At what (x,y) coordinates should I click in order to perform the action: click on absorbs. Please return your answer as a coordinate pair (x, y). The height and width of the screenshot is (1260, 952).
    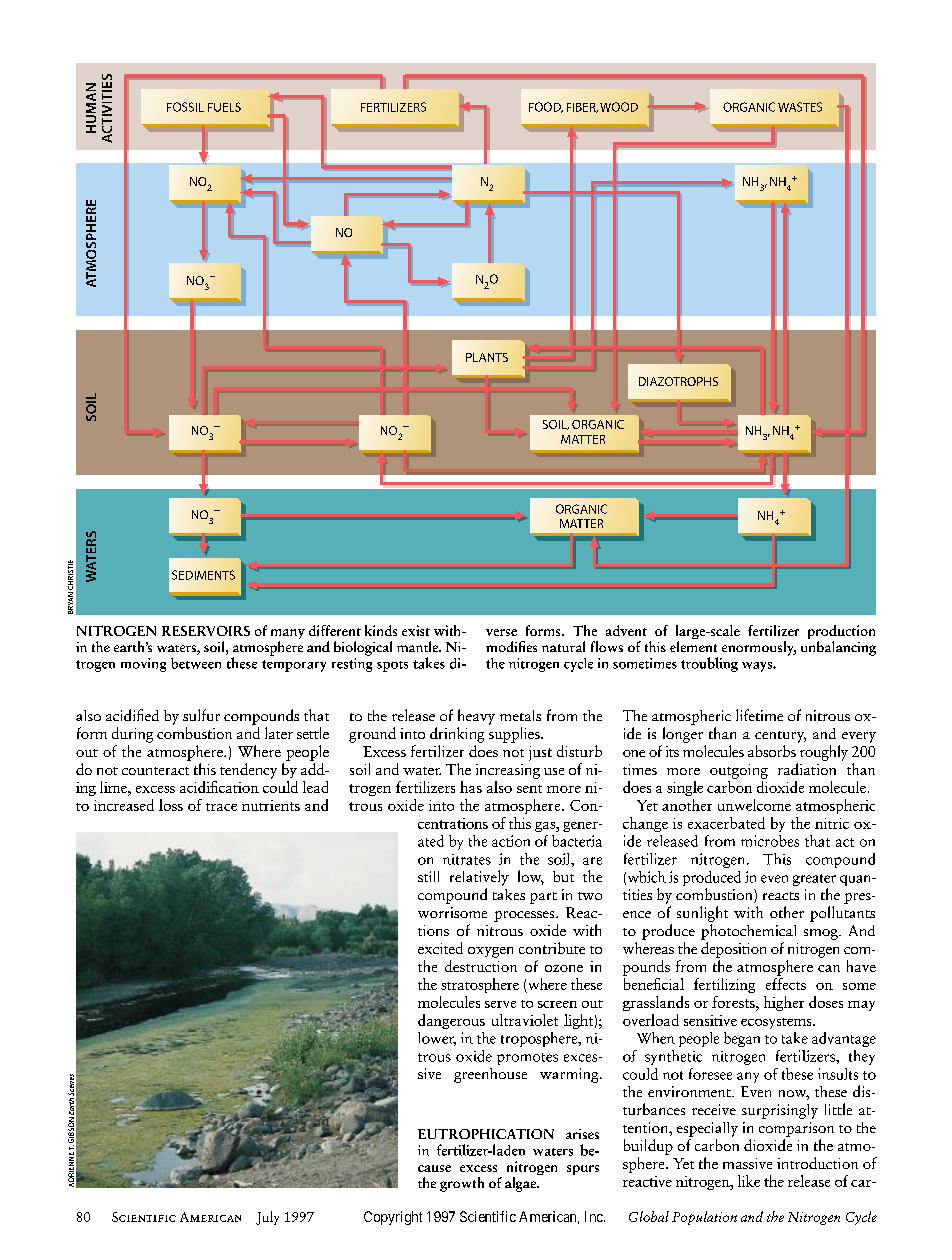
    Looking at the image, I should click on (772, 751).
